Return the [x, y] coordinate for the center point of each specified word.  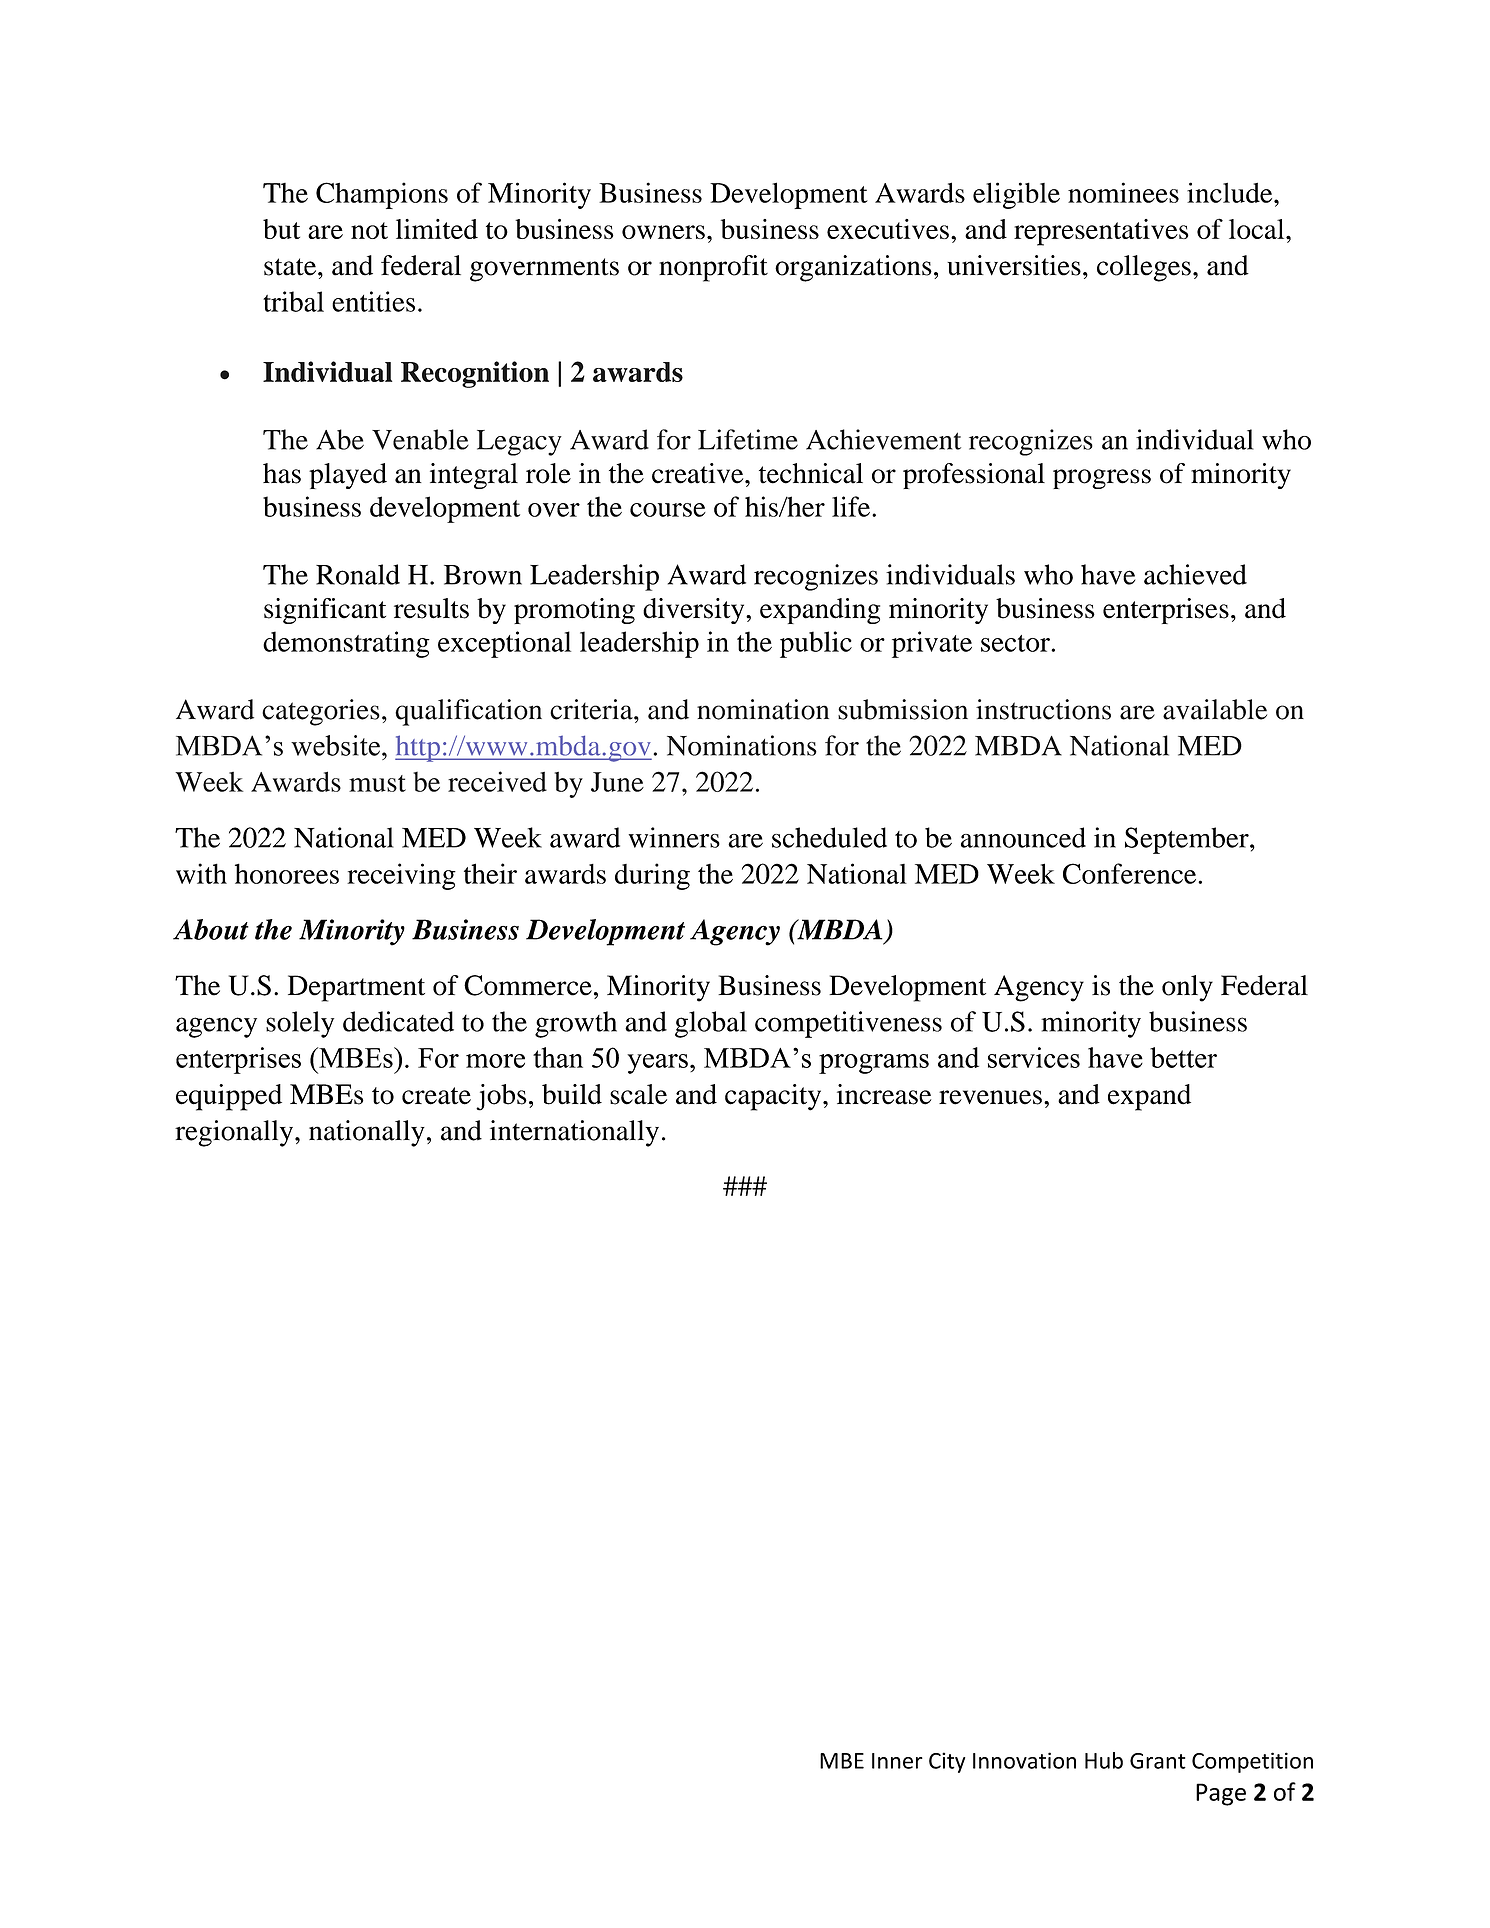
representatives [1101, 232]
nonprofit [713, 268]
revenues [990, 1097]
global [711, 1024]
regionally [235, 1133]
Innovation [1024, 1760]
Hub [1104, 1760]
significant [325, 611]
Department [356, 988]
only [1187, 988]
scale [638, 1094]
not [369, 230]
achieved [1195, 574]
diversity [695, 611]
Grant [1158, 1761]
